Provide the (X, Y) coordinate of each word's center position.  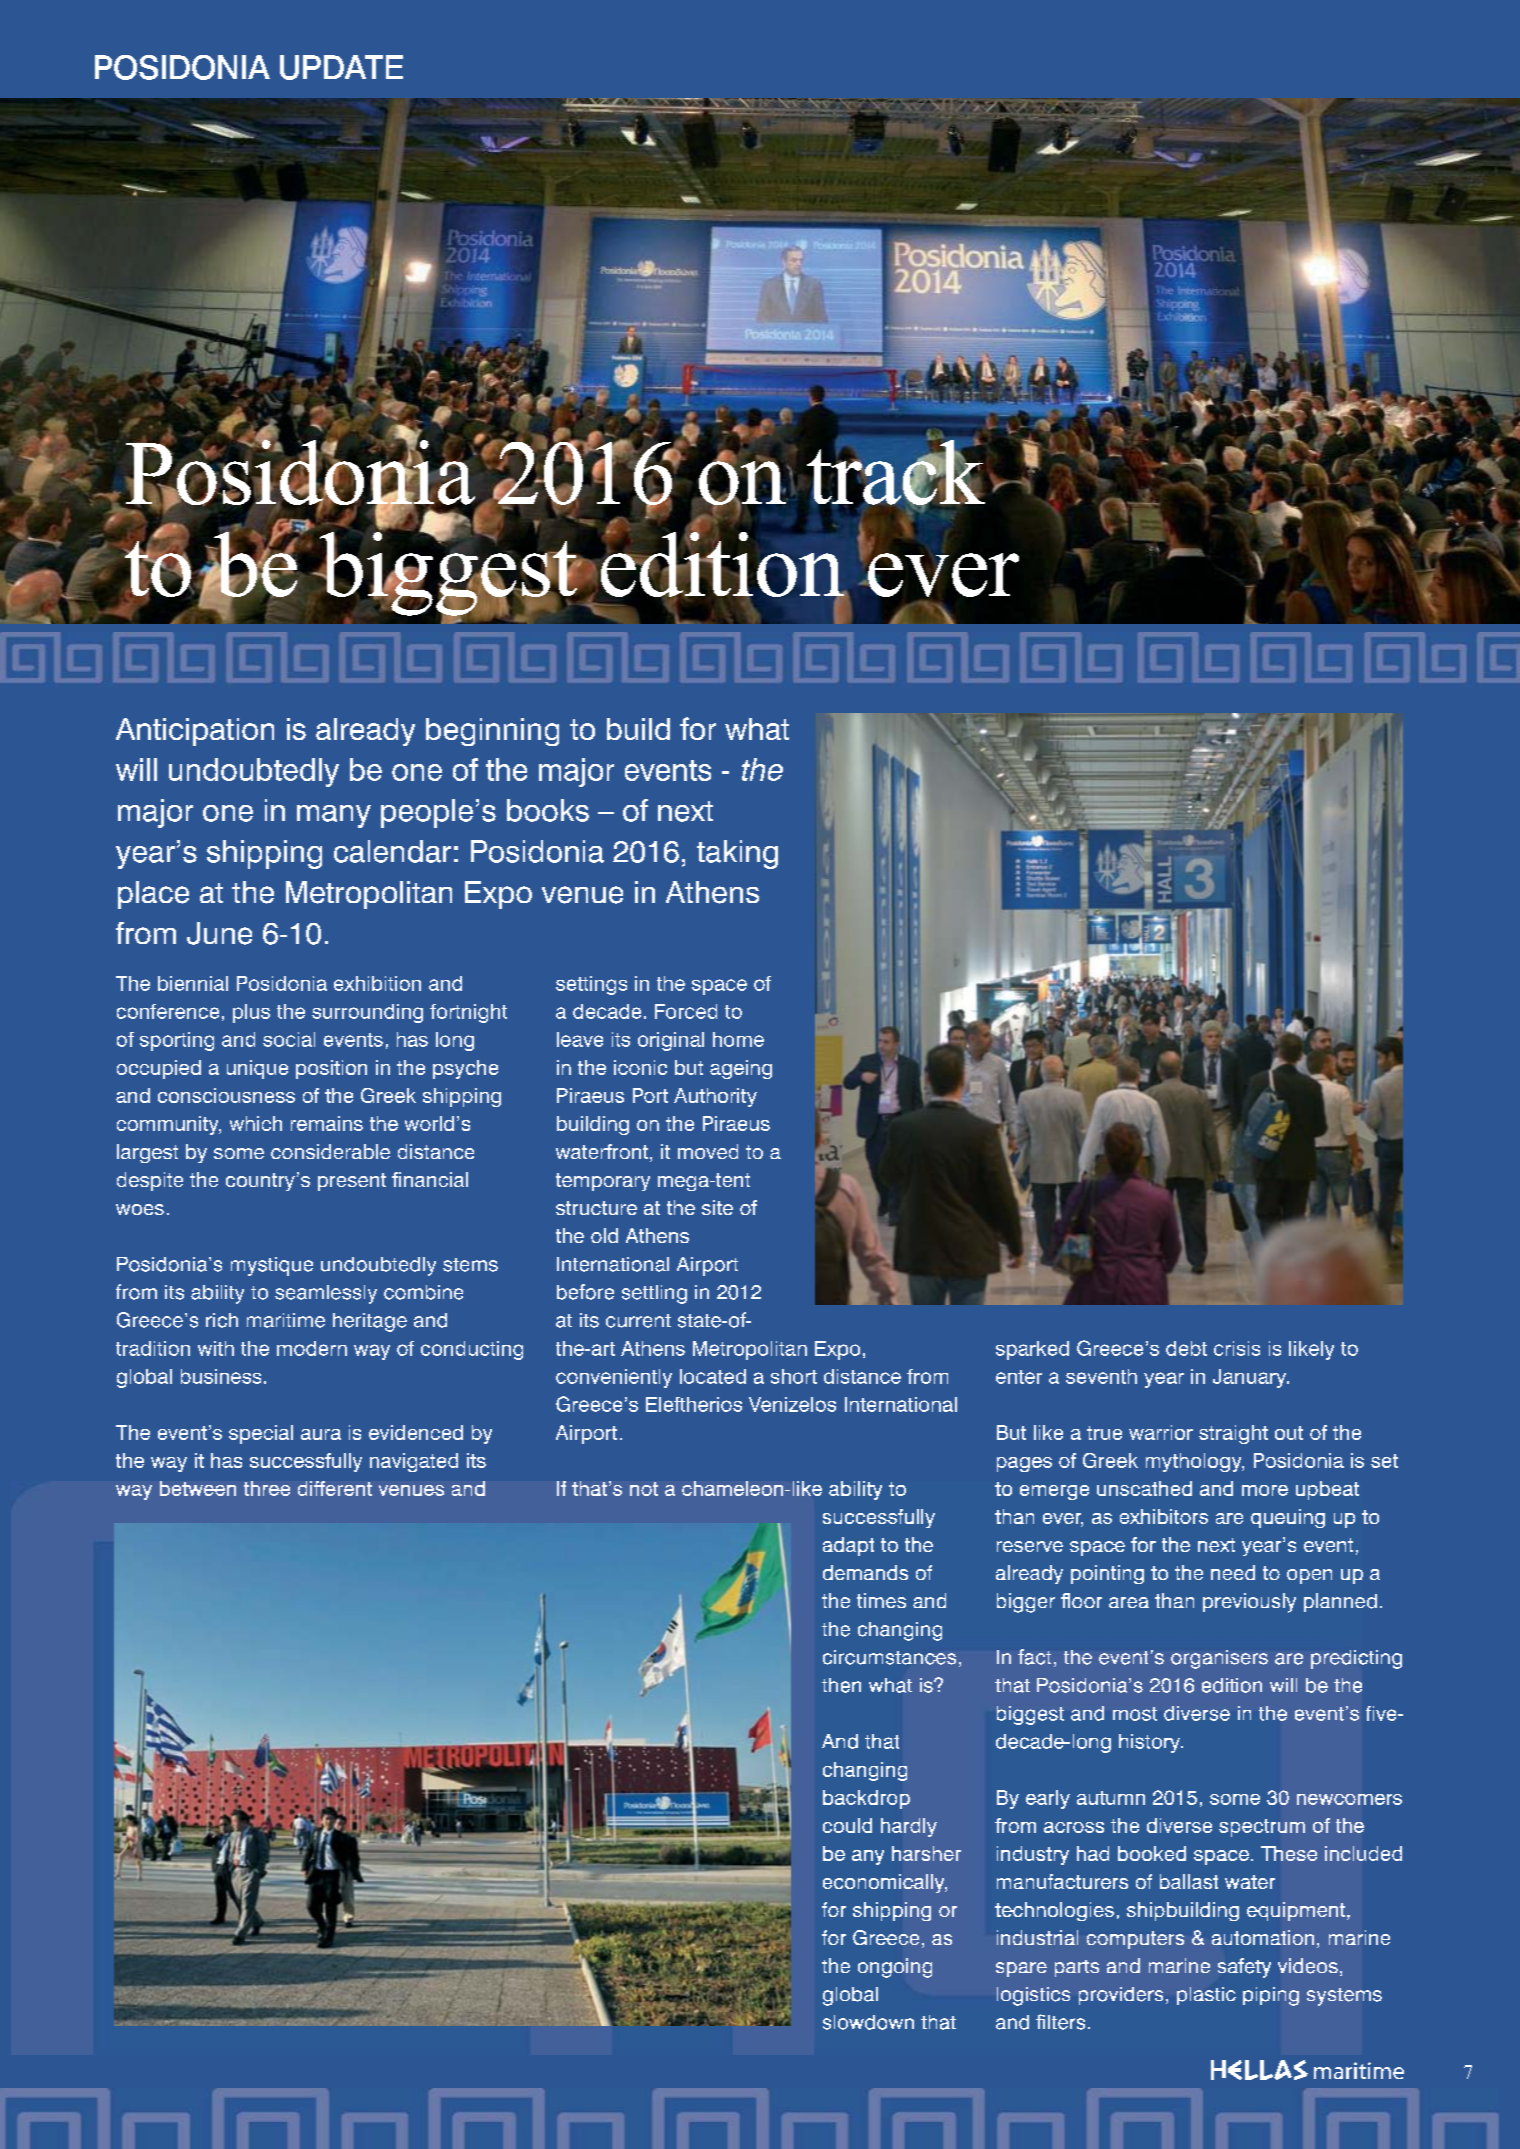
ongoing (895, 1968)
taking (737, 854)
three (267, 1488)
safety (1244, 1968)
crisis (1237, 1348)
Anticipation (195, 732)
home (738, 1039)
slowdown (868, 2022)
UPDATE (341, 67)
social (289, 1039)
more (1265, 1490)
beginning (492, 732)
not (644, 1489)
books (548, 810)
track (896, 472)
